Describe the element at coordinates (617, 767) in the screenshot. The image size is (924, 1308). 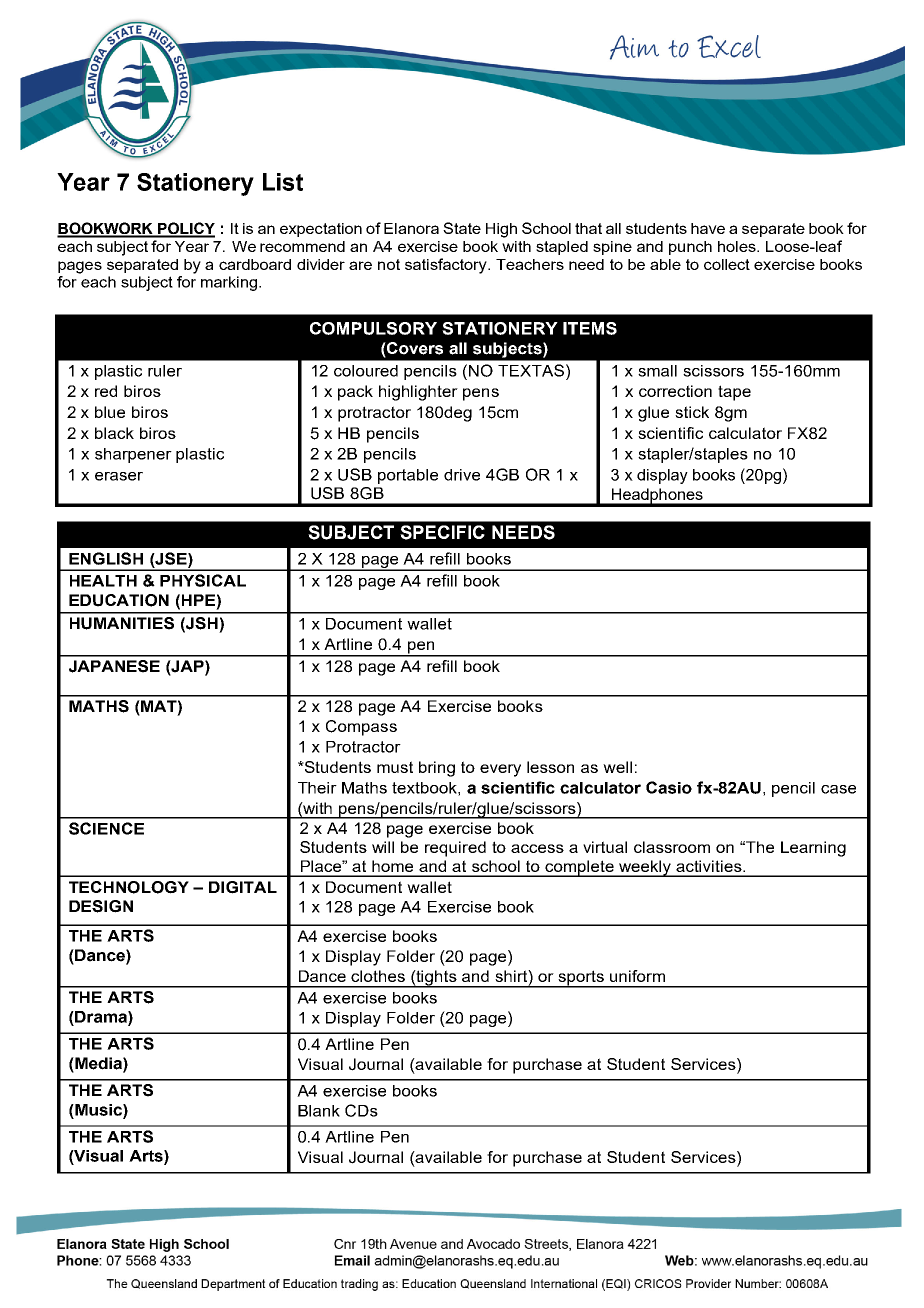
I see `well` at that location.
